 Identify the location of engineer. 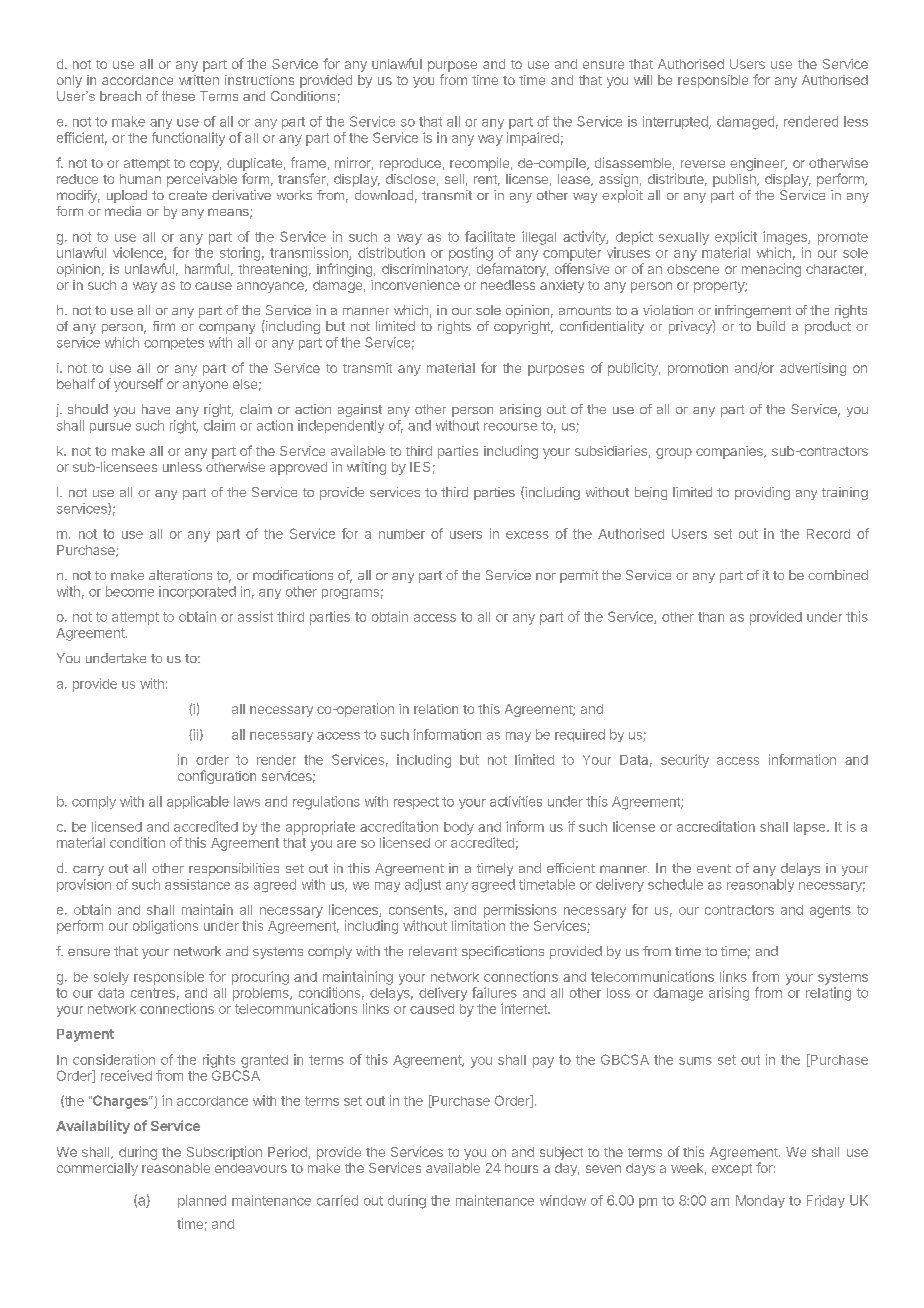
(758, 164).
